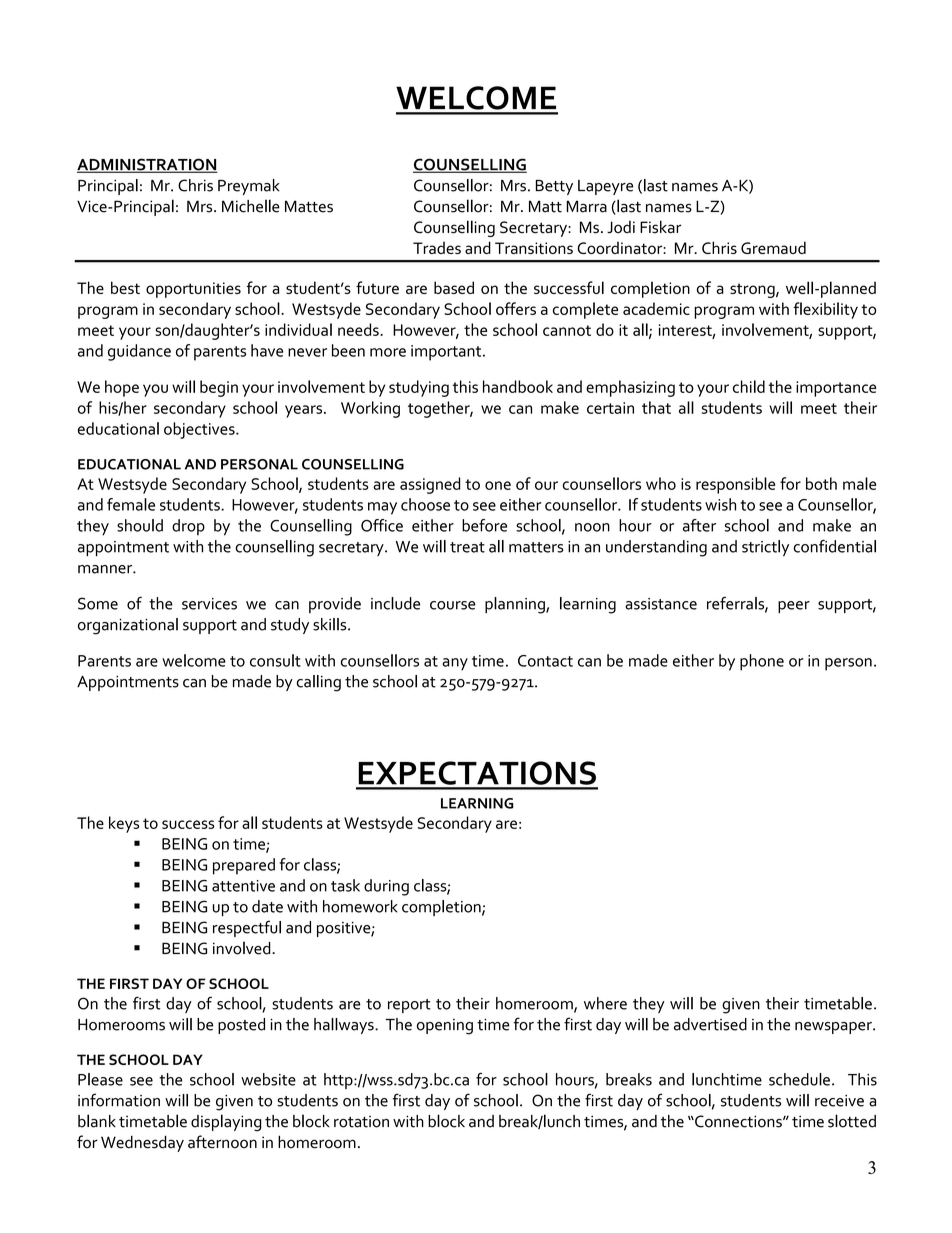 This screenshot has height=1233, width=952. What do you see at coordinates (226, 1123) in the screenshot?
I see `displaying` at bounding box center [226, 1123].
